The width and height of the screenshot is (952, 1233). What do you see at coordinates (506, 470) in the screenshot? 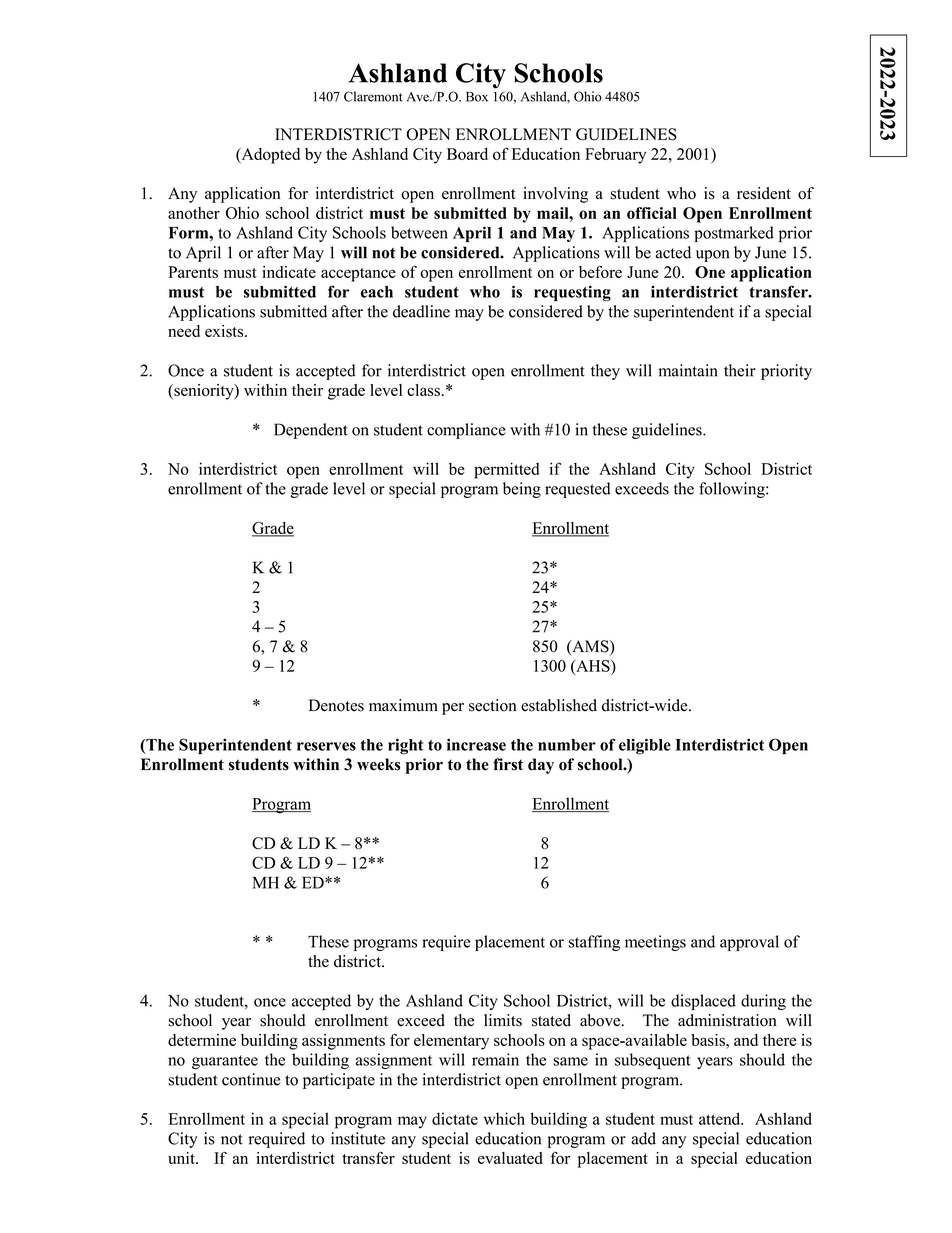
I see `permitted` at bounding box center [506, 470].
